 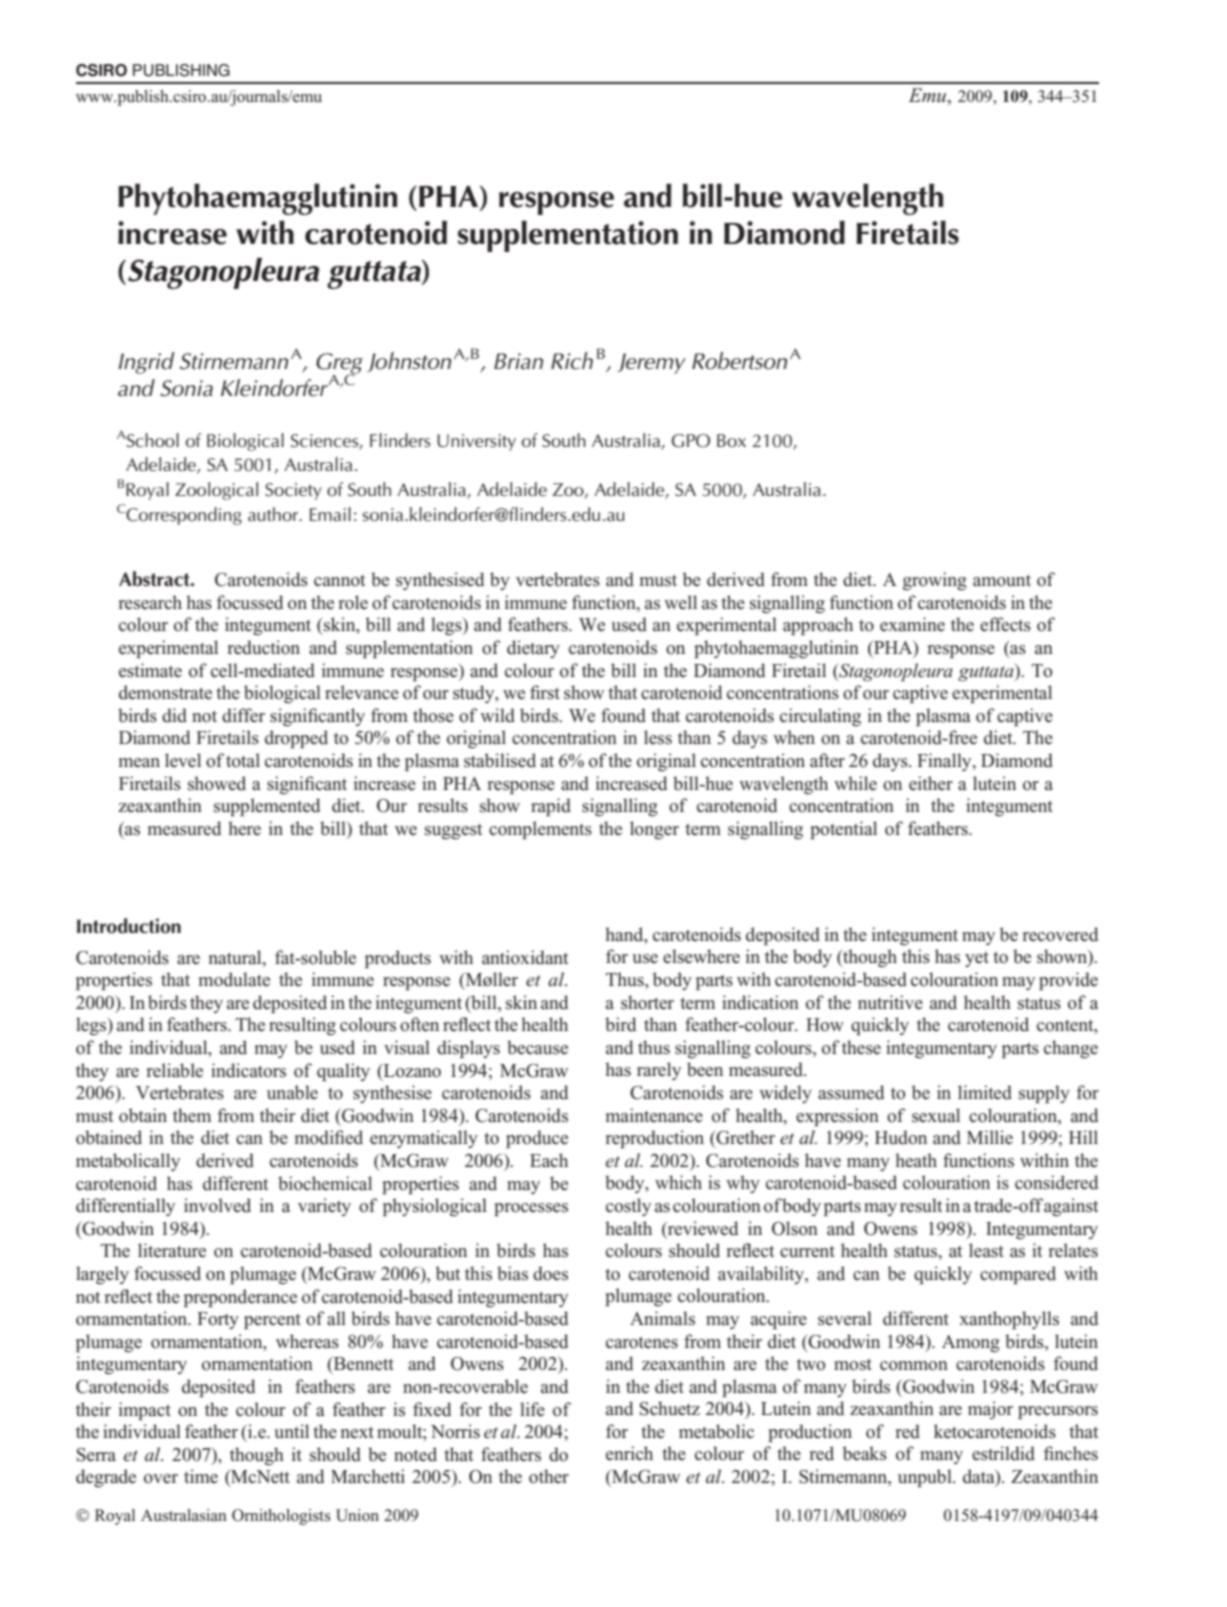 What do you see at coordinates (475, 694) in the page?
I see `study` at bounding box center [475, 694].
